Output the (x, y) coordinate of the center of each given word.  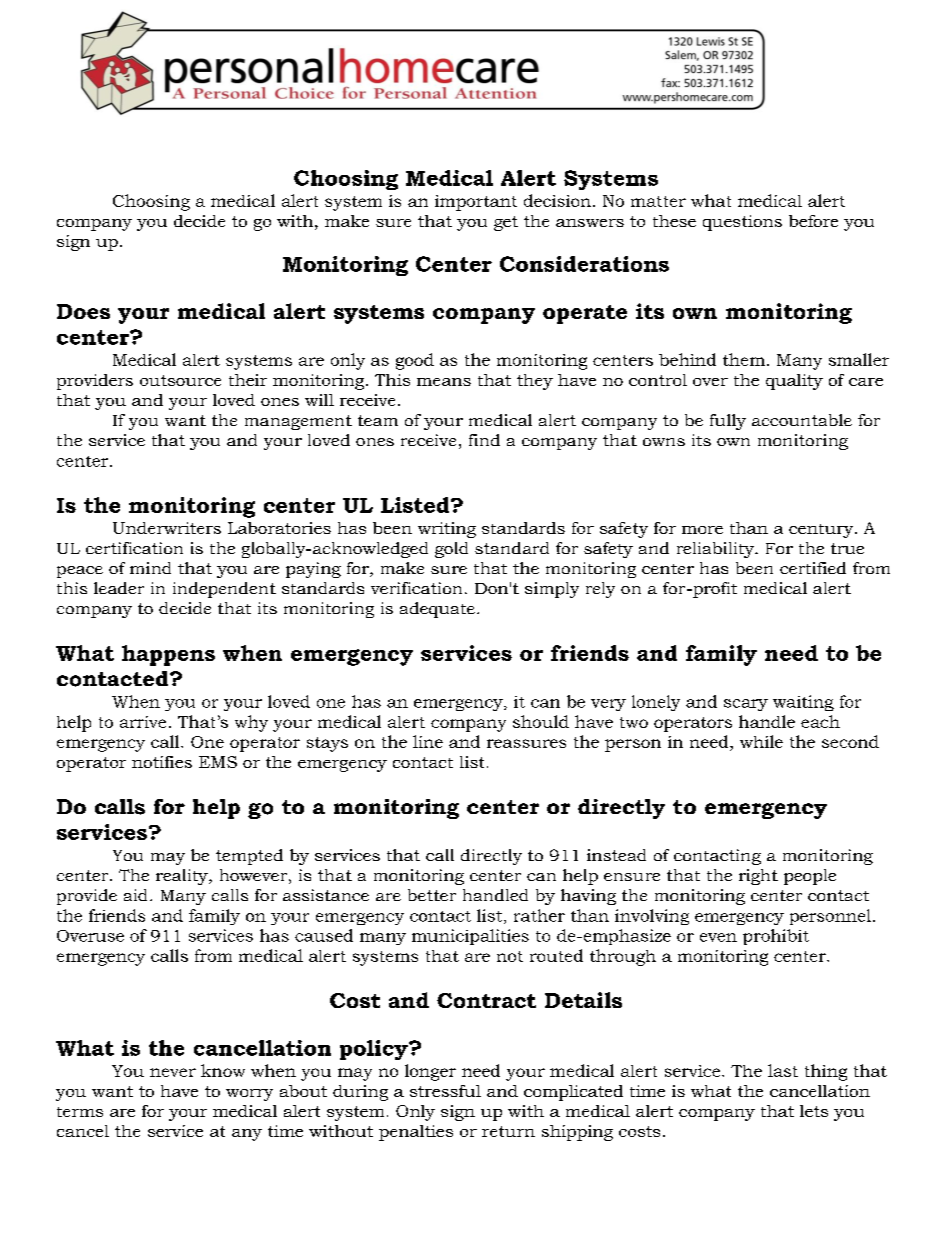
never (173, 1072)
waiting (803, 703)
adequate (437, 610)
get (506, 223)
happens (168, 655)
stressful (445, 1091)
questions (742, 223)
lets (814, 1111)
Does (83, 311)
